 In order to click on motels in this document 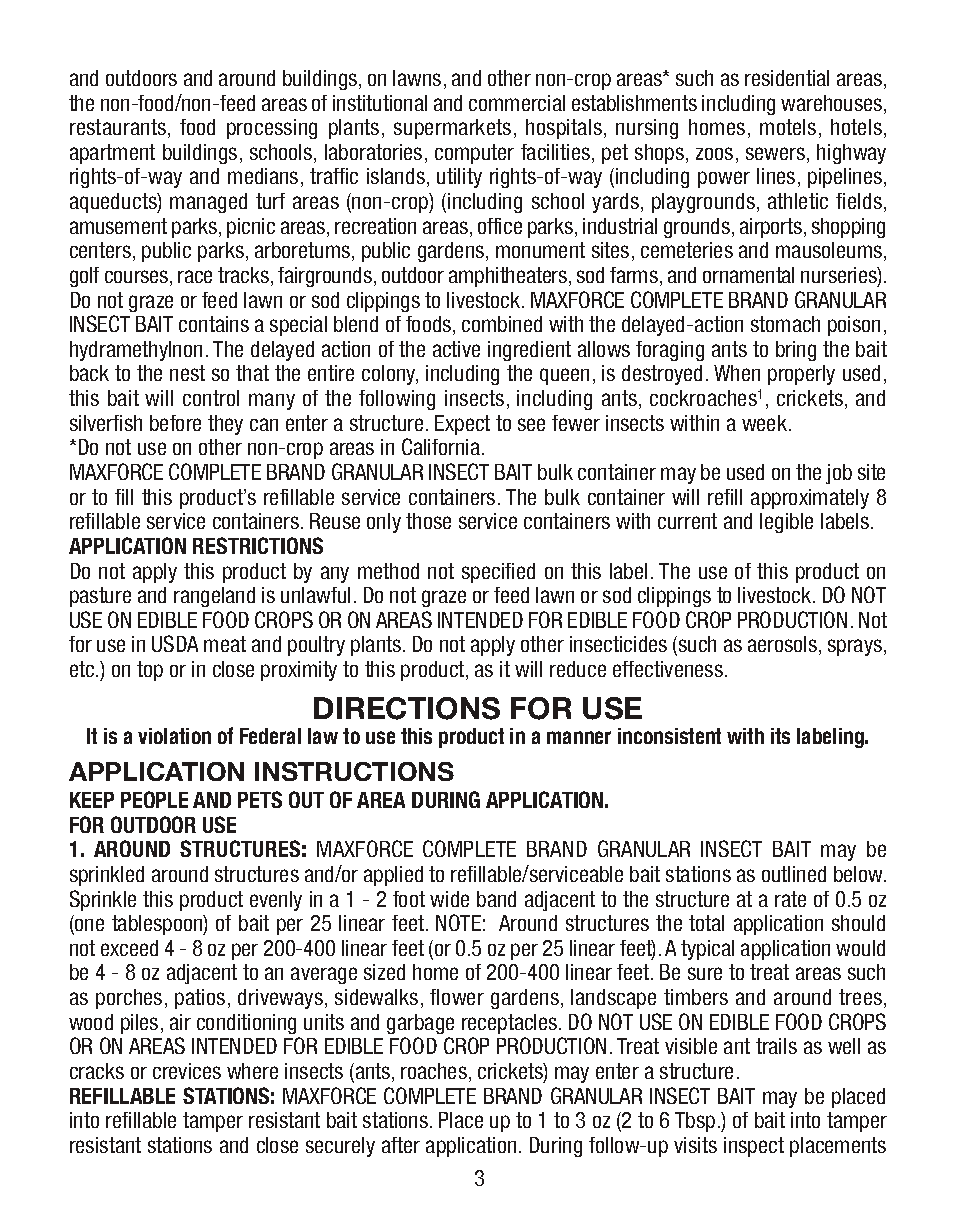, I will do `click(788, 127)`.
